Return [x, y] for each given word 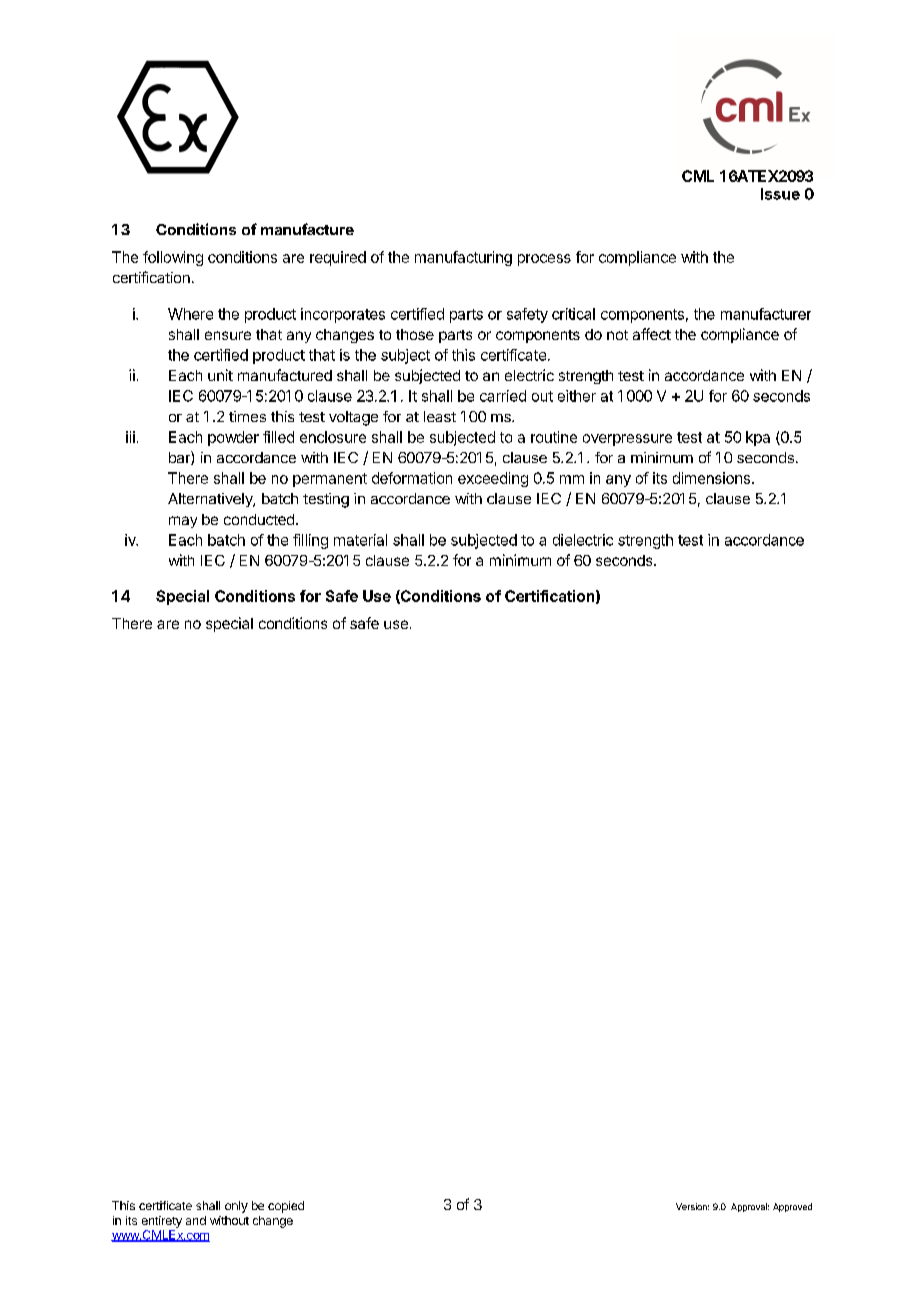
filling [310, 541]
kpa [758, 438]
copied [286, 1207]
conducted [259, 519]
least [440, 416]
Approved [792, 1207]
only [236, 1207]
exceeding [493, 479]
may [183, 522]
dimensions [711, 478]
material [360, 540]
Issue [780, 194]
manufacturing [463, 258]
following [173, 258]
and [196, 1220]
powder [233, 438]
